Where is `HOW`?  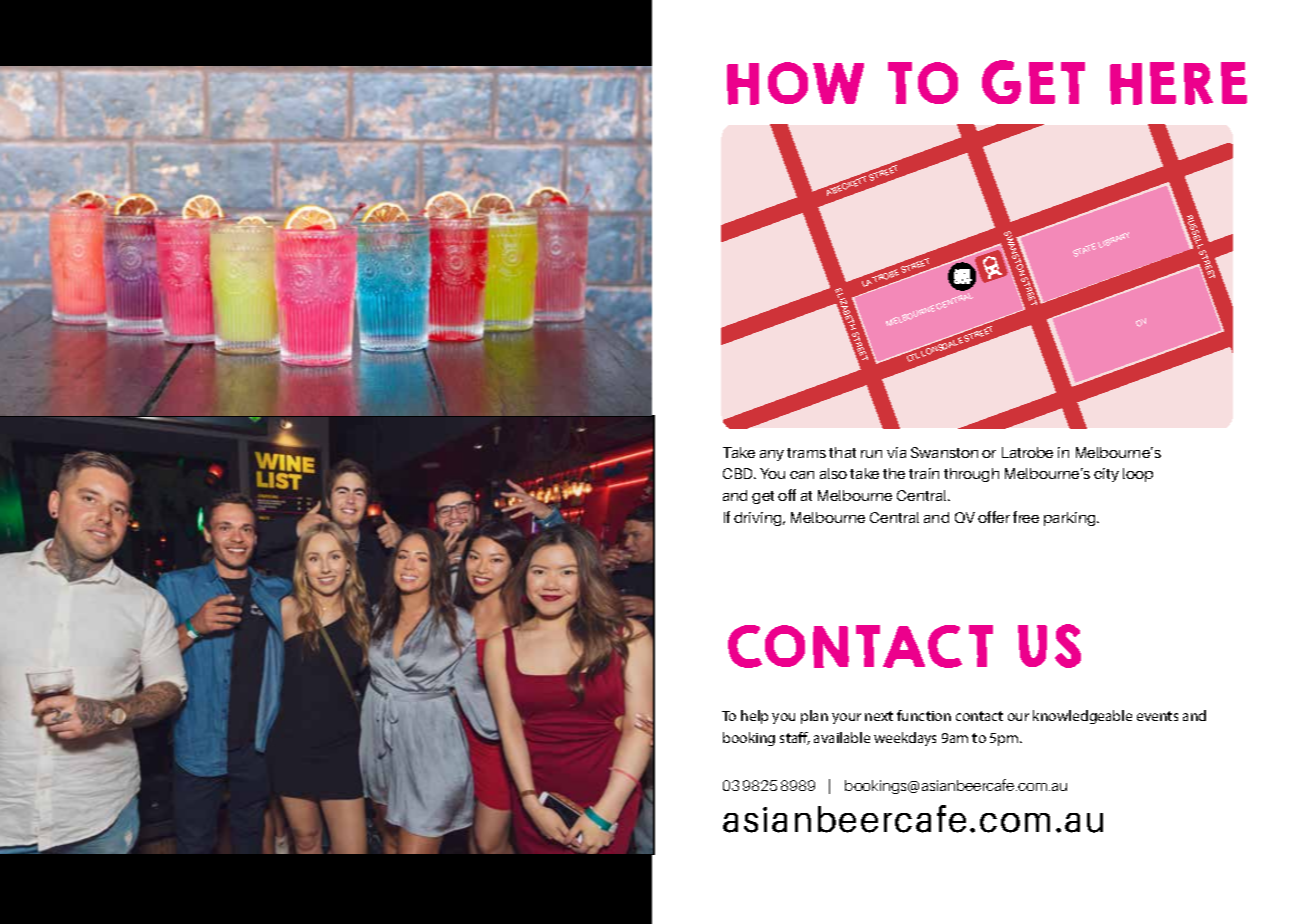
HOW is located at coordinates (795, 83).
